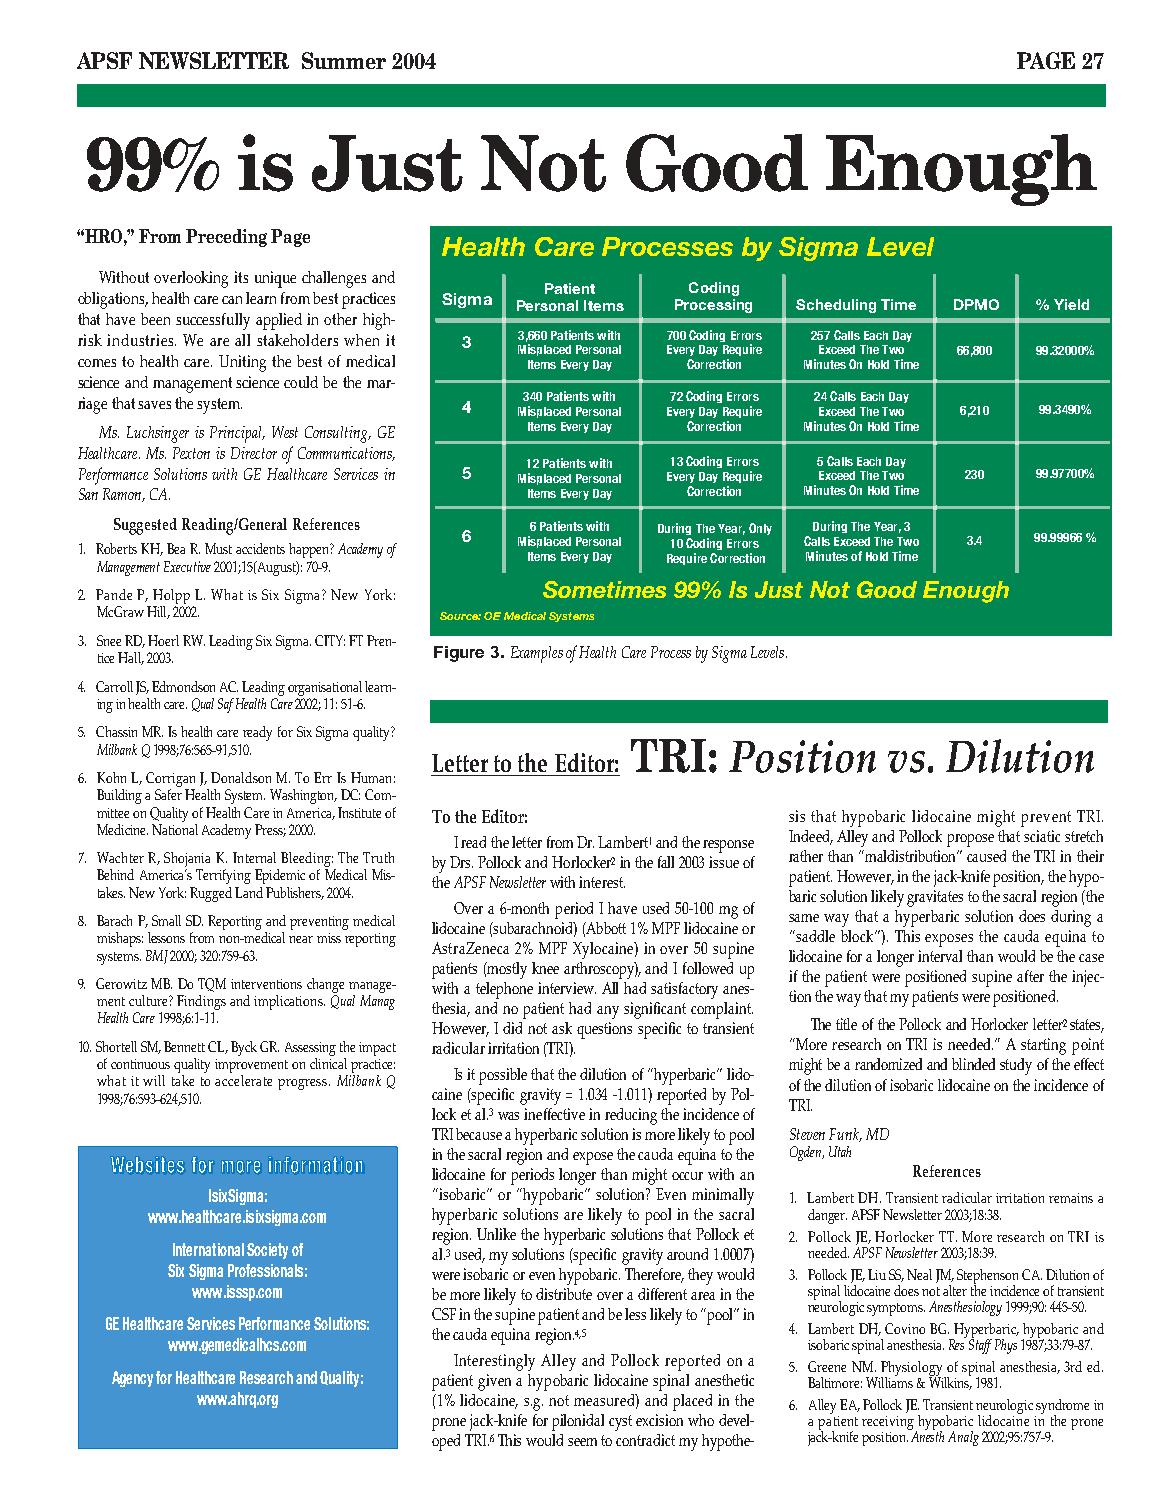  I want to click on fall, so click(666, 862).
